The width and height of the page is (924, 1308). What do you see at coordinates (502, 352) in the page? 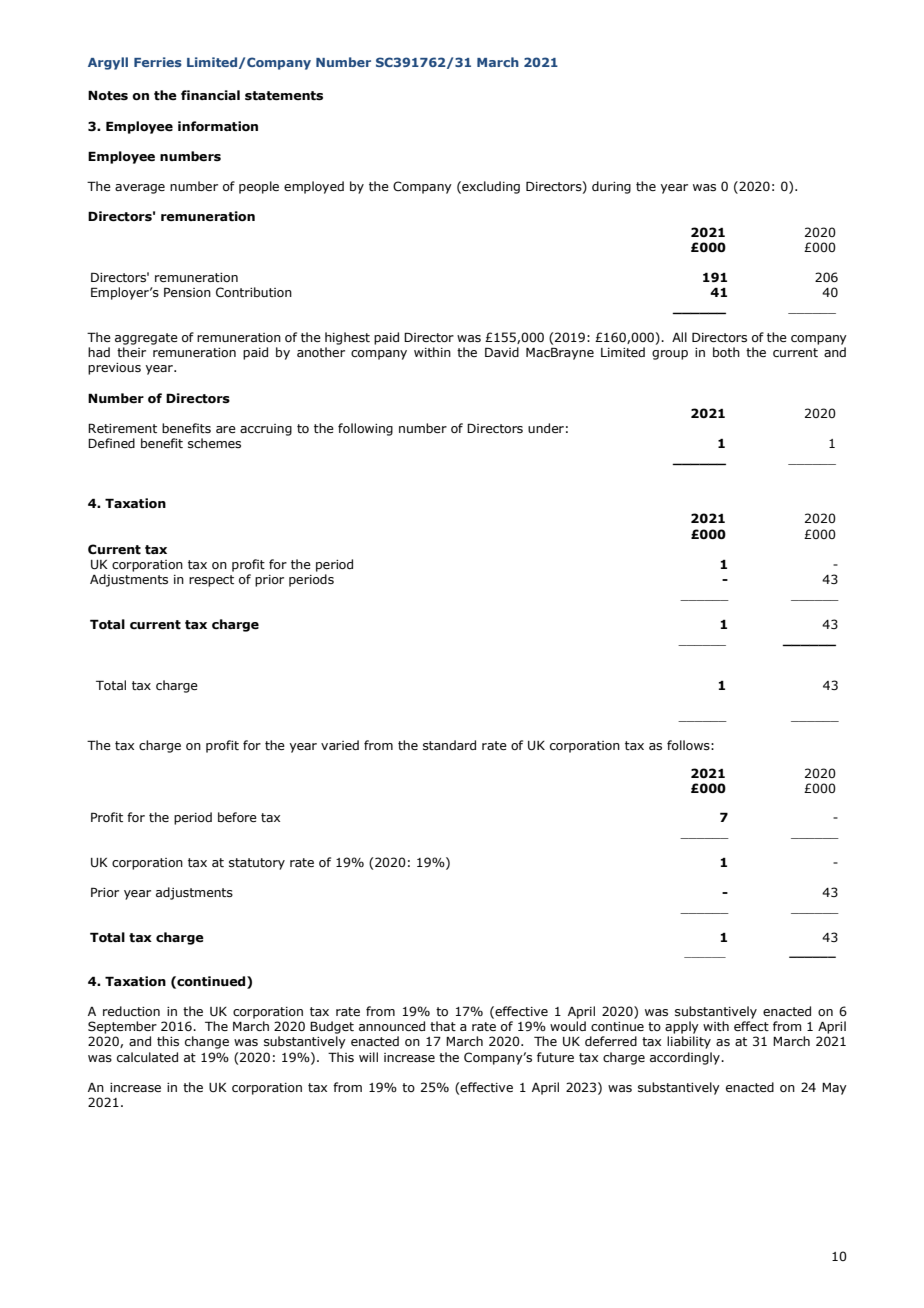
I see `David` at bounding box center [502, 352].
